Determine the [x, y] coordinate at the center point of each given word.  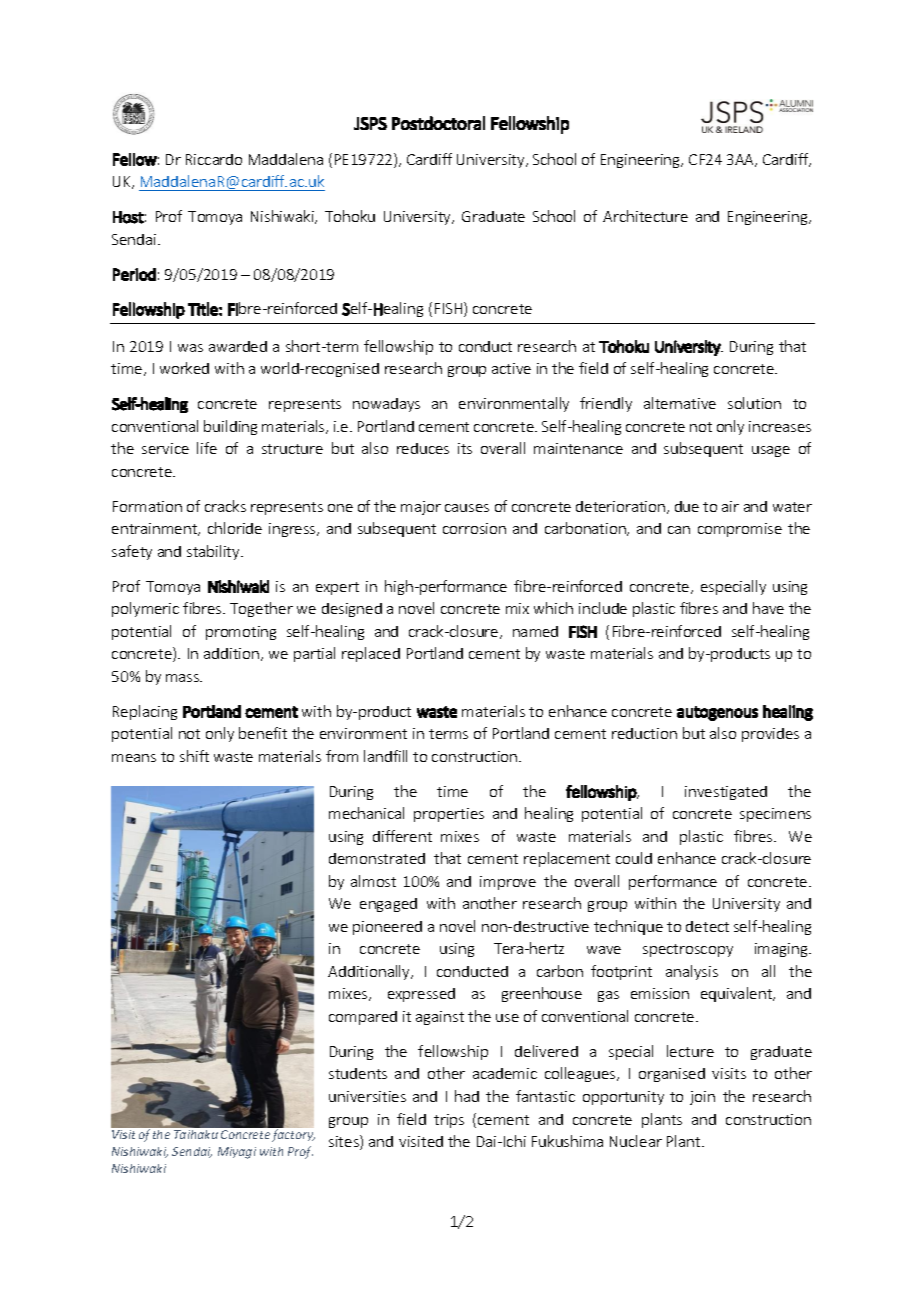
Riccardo [214, 159]
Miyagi [237, 1153]
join [702, 1098]
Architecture [645, 216]
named [535, 631]
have [768, 608]
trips [449, 1121]
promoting [241, 633]
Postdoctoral [438, 123]
